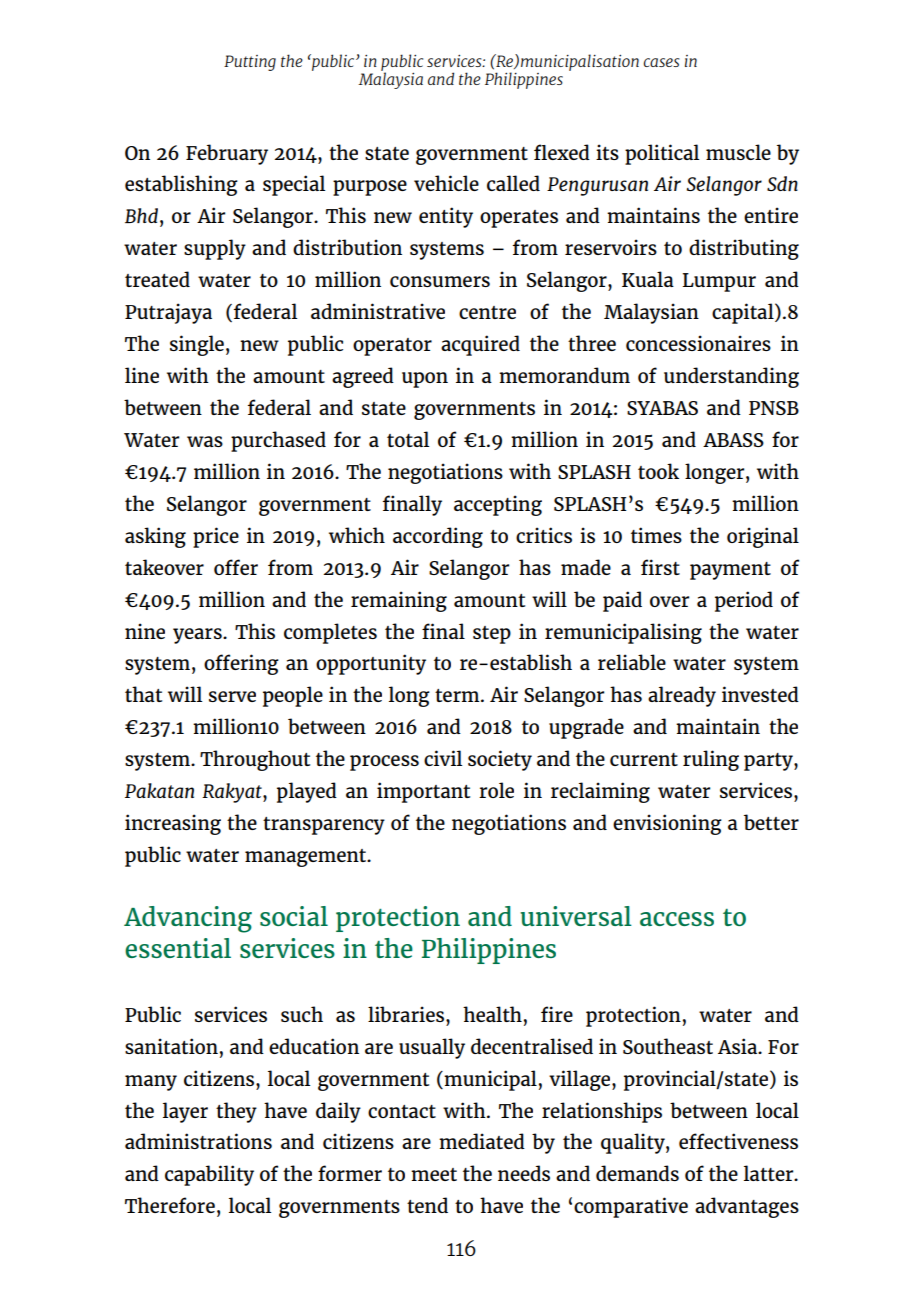 The image size is (924, 1311). What do you see at coordinates (446, 183) in the image?
I see `vehicle` at bounding box center [446, 183].
